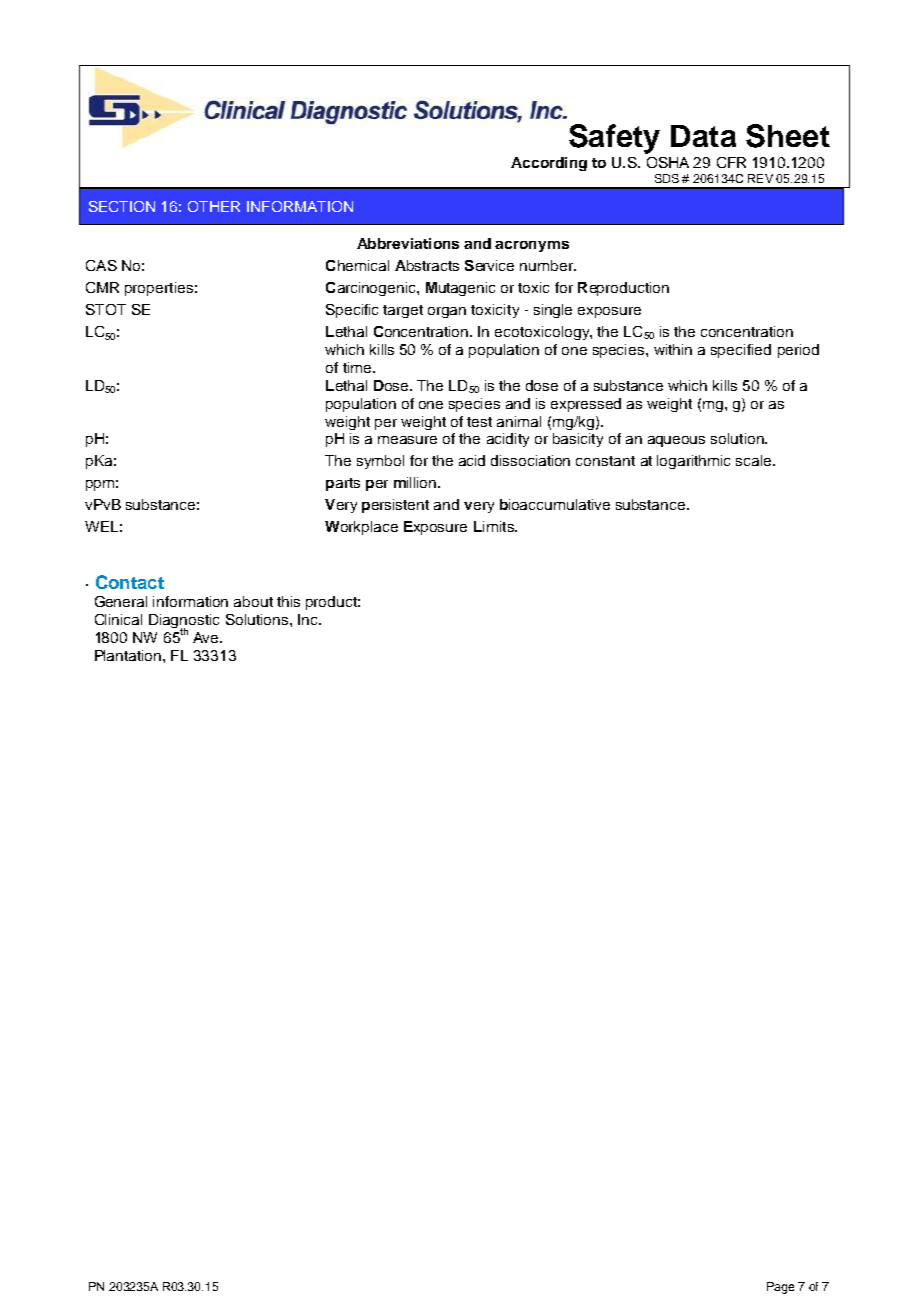  Describe the element at coordinates (408, 243) in the document. I see `Abbreviations` at that location.
